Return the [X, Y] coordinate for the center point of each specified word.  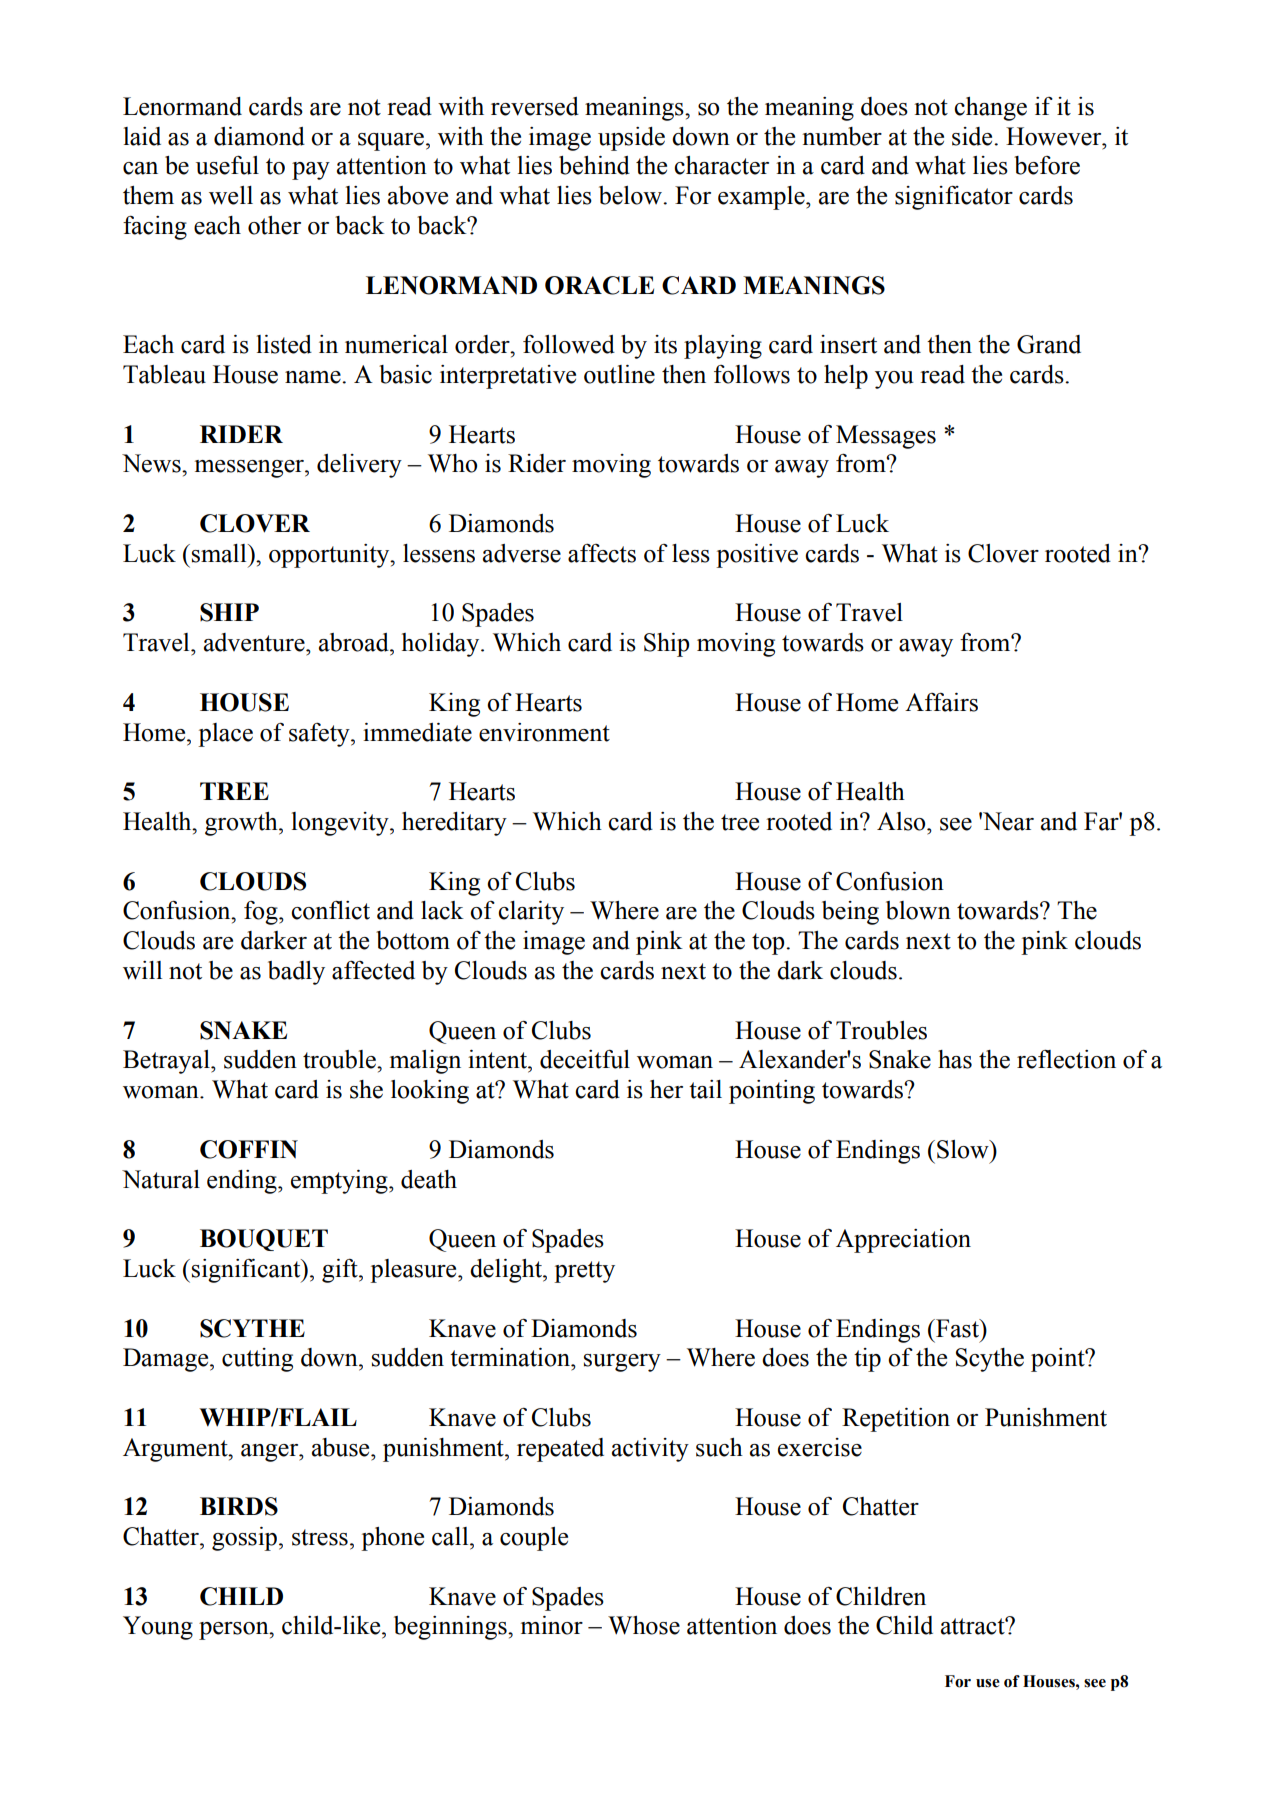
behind [594, 165]
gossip [244, 1539]
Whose [644, 1625]
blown [918, 910]
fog [262, 912]
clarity [531, 913]
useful [227, 165]
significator [954, 198]
